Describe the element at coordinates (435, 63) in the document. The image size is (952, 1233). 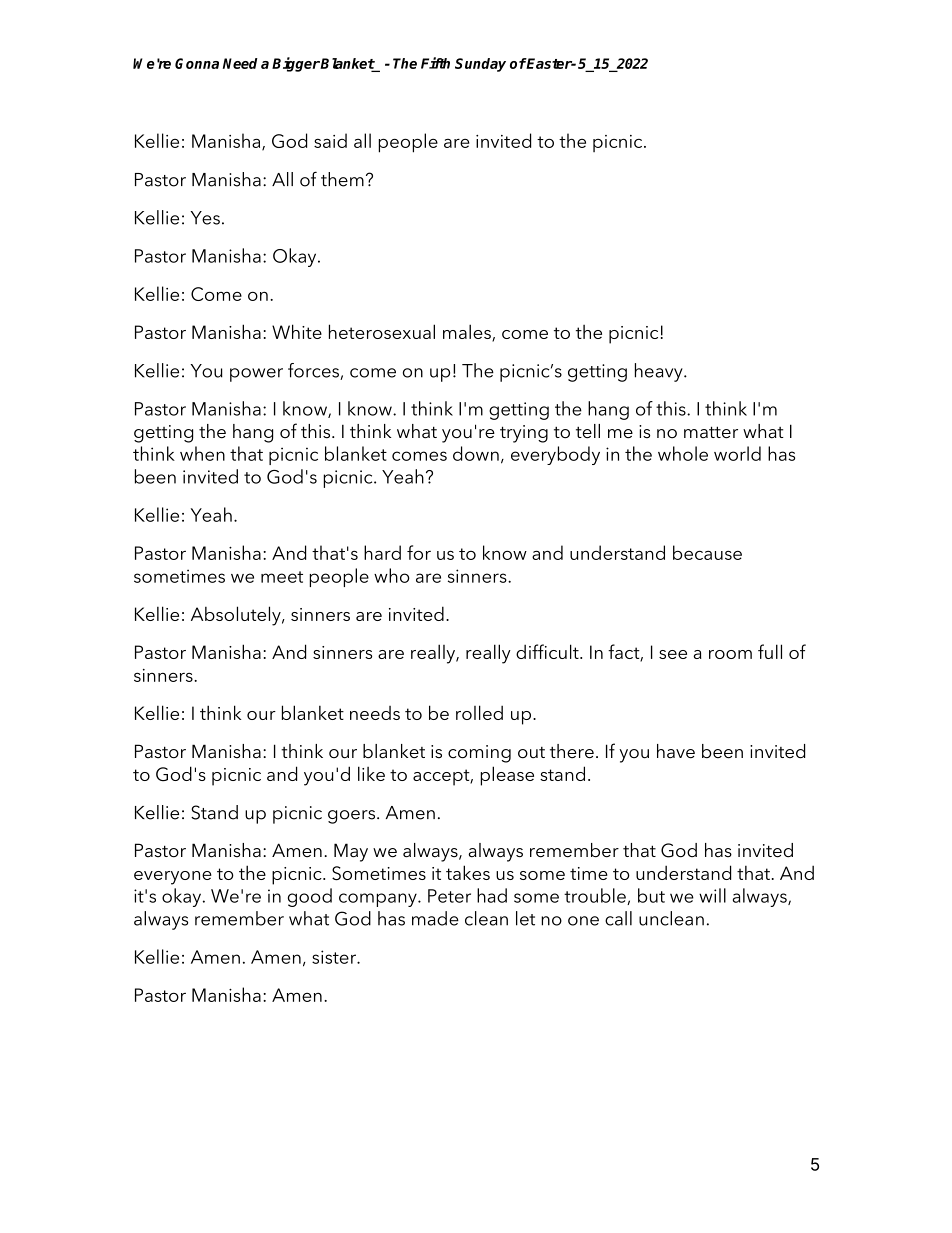
I see `Fifth` at that location.
